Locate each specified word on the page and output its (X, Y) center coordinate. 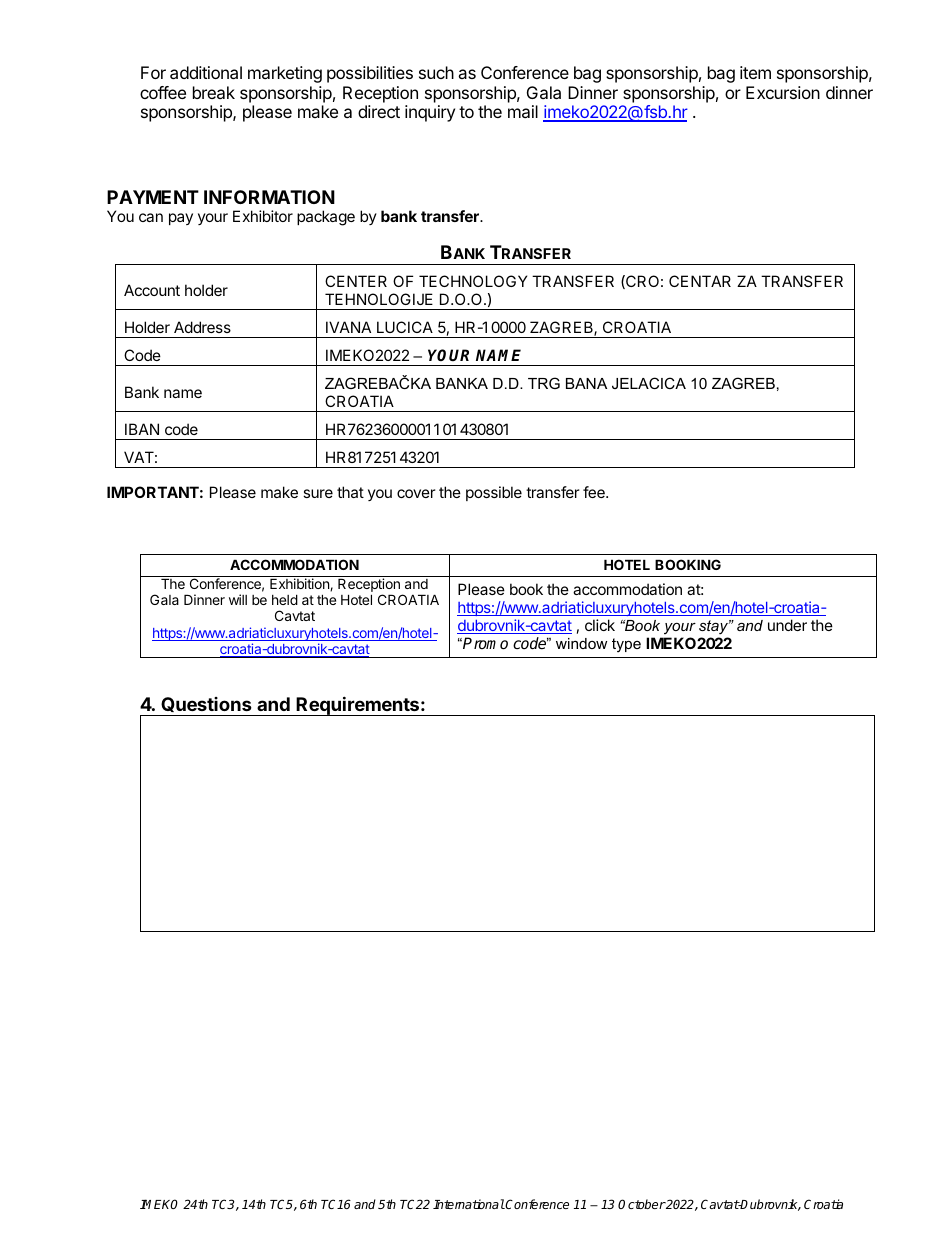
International (469, 1204)
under (787, 625)
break (214, 92)
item (755, 72)
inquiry (430, 113)
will (238, 599)
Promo (485, 643)
